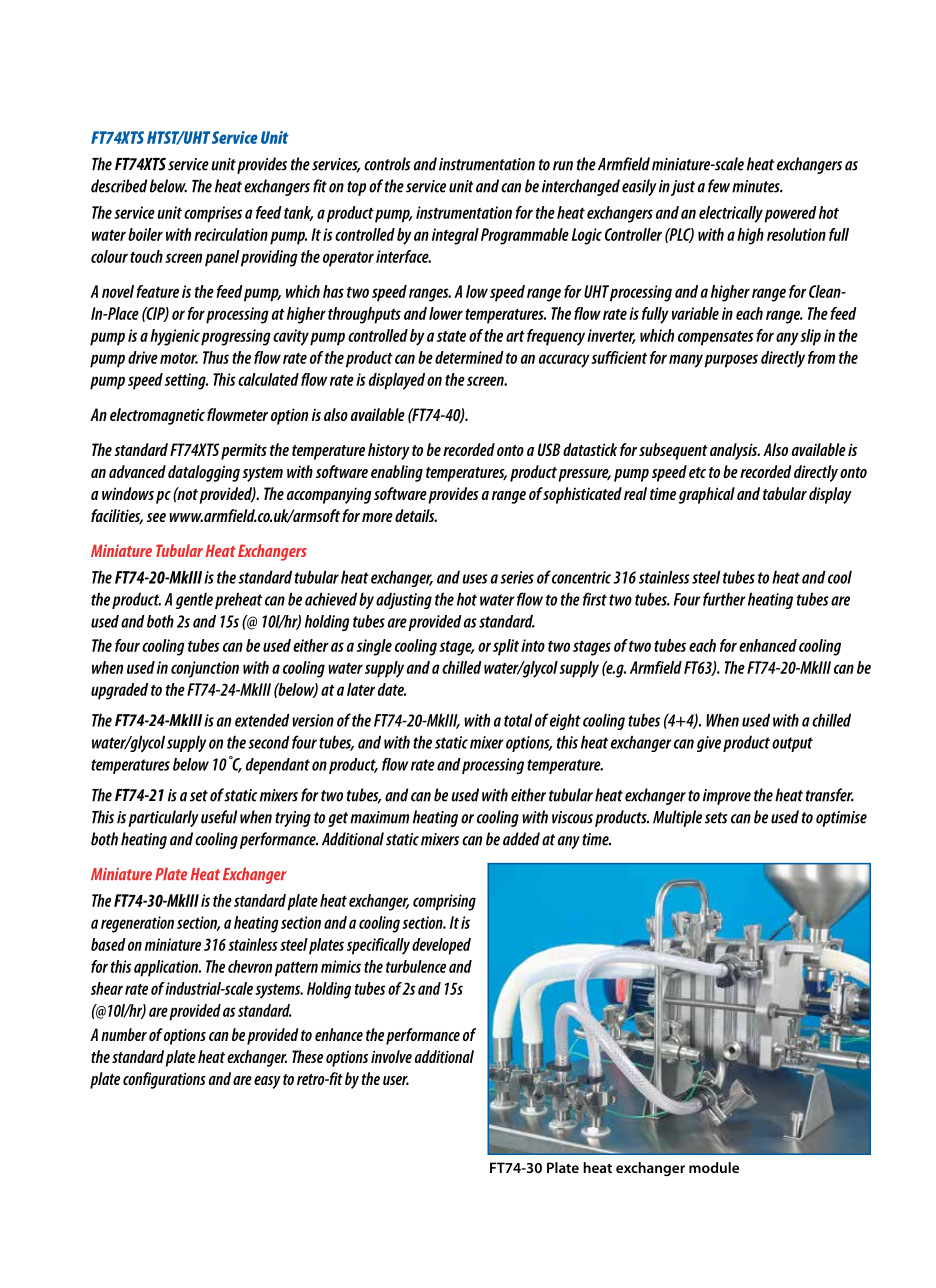  Describe the element at coordinates (724, 599) in the document. I see `further` at that location.
